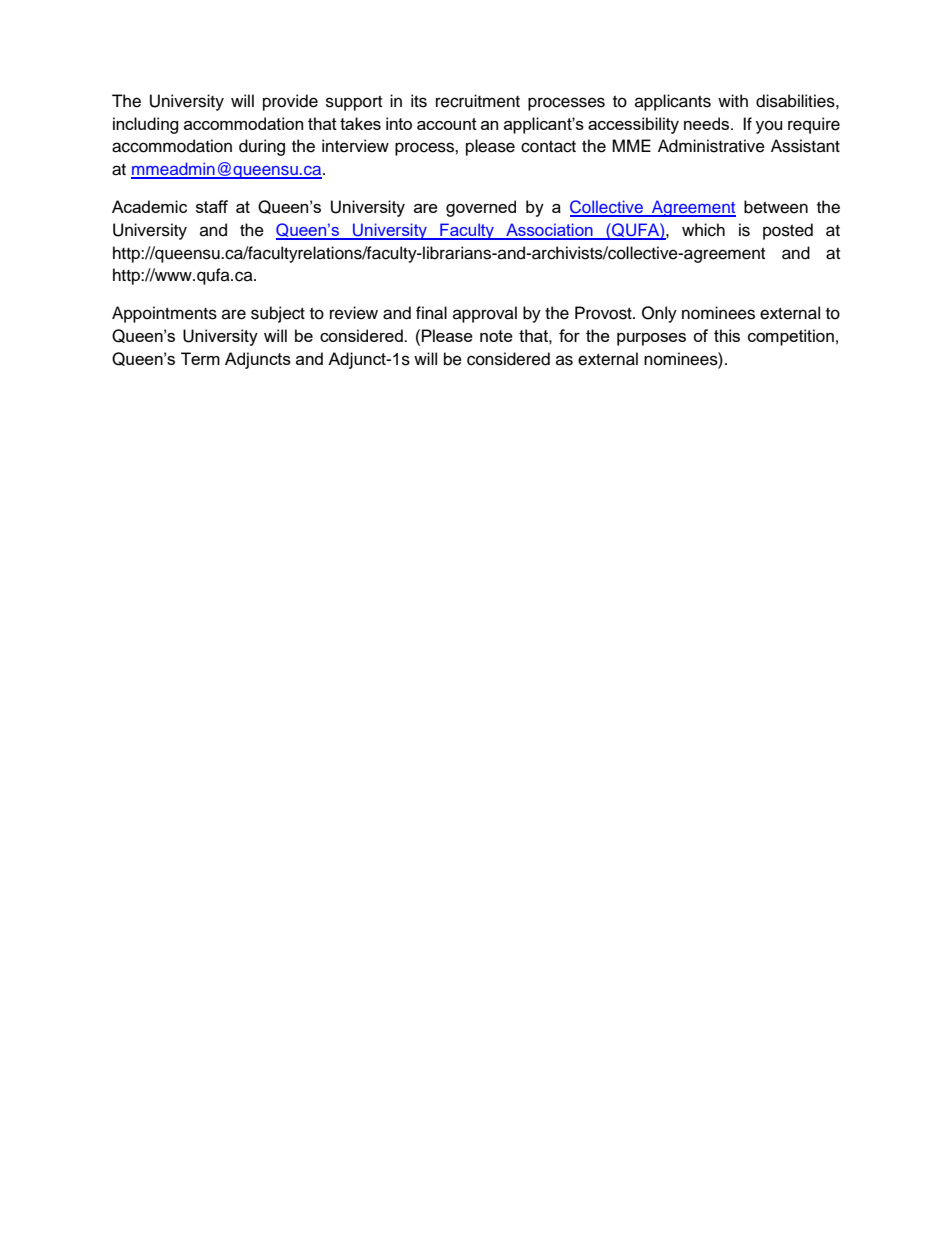  Describe the element at coordinates (278, 314) in the image. I see `subject` at that location.
